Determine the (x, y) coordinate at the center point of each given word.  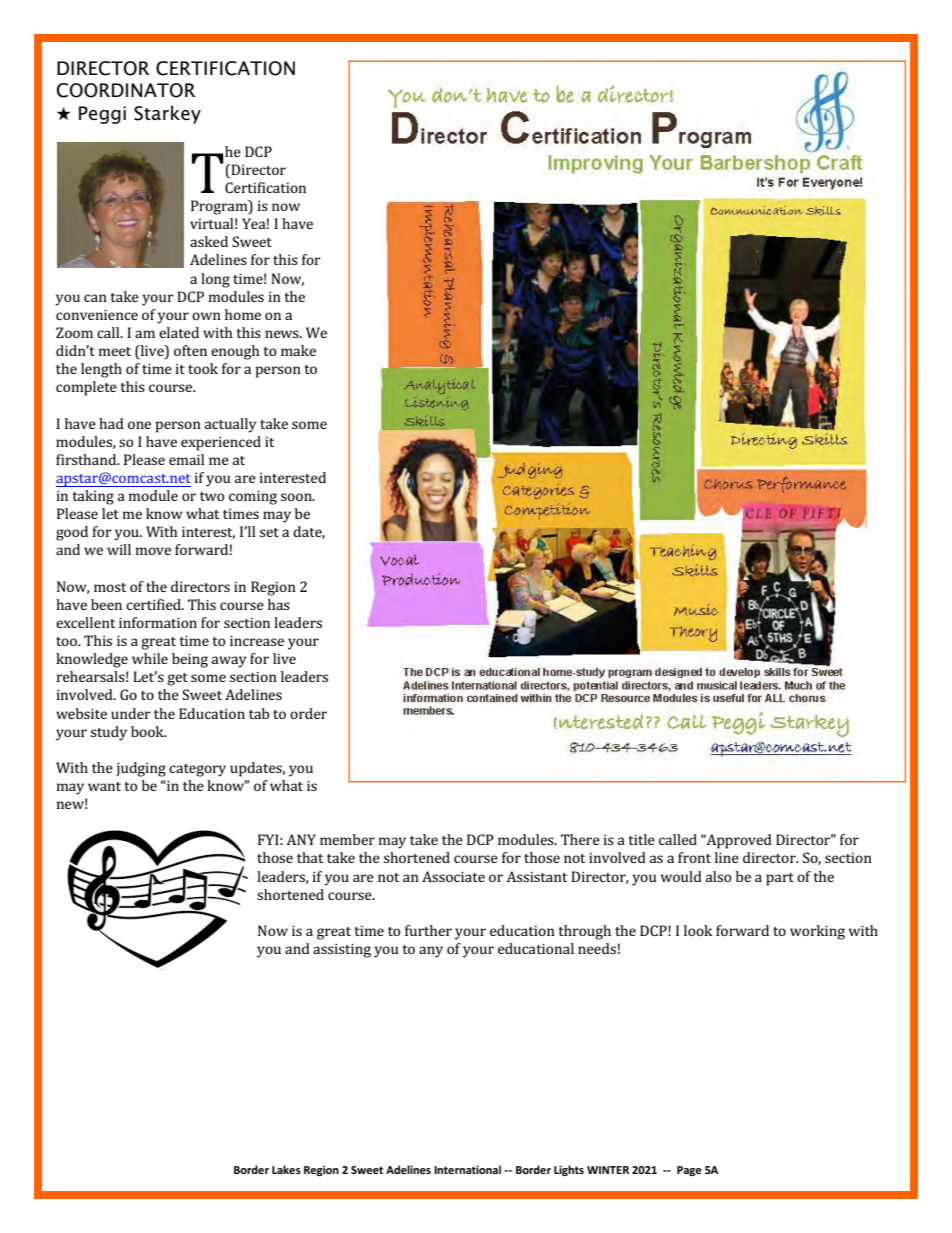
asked (209, 241)
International (467, 1169)
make (298, 350)
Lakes (286, 1169)
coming (253, 497)
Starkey (167, 114)
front (694, 857)
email (186, 459)
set (269, 532)
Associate (453, 876)
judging (141, 769)
